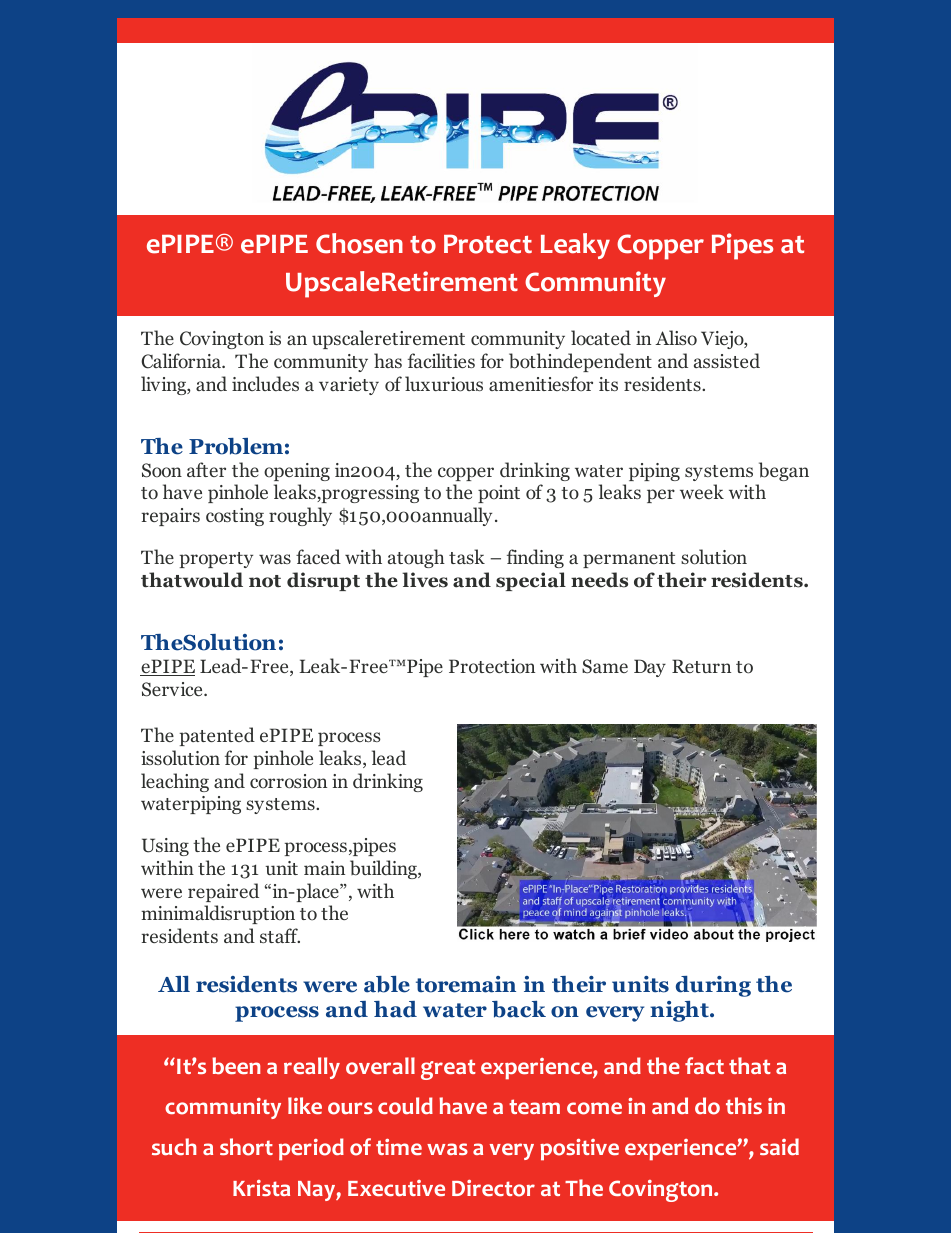 Image resolution: width=952 pixels, height=1233 pixels. Describe the element at coordinates (701, 666) in the document. I see `Return` at that location.
